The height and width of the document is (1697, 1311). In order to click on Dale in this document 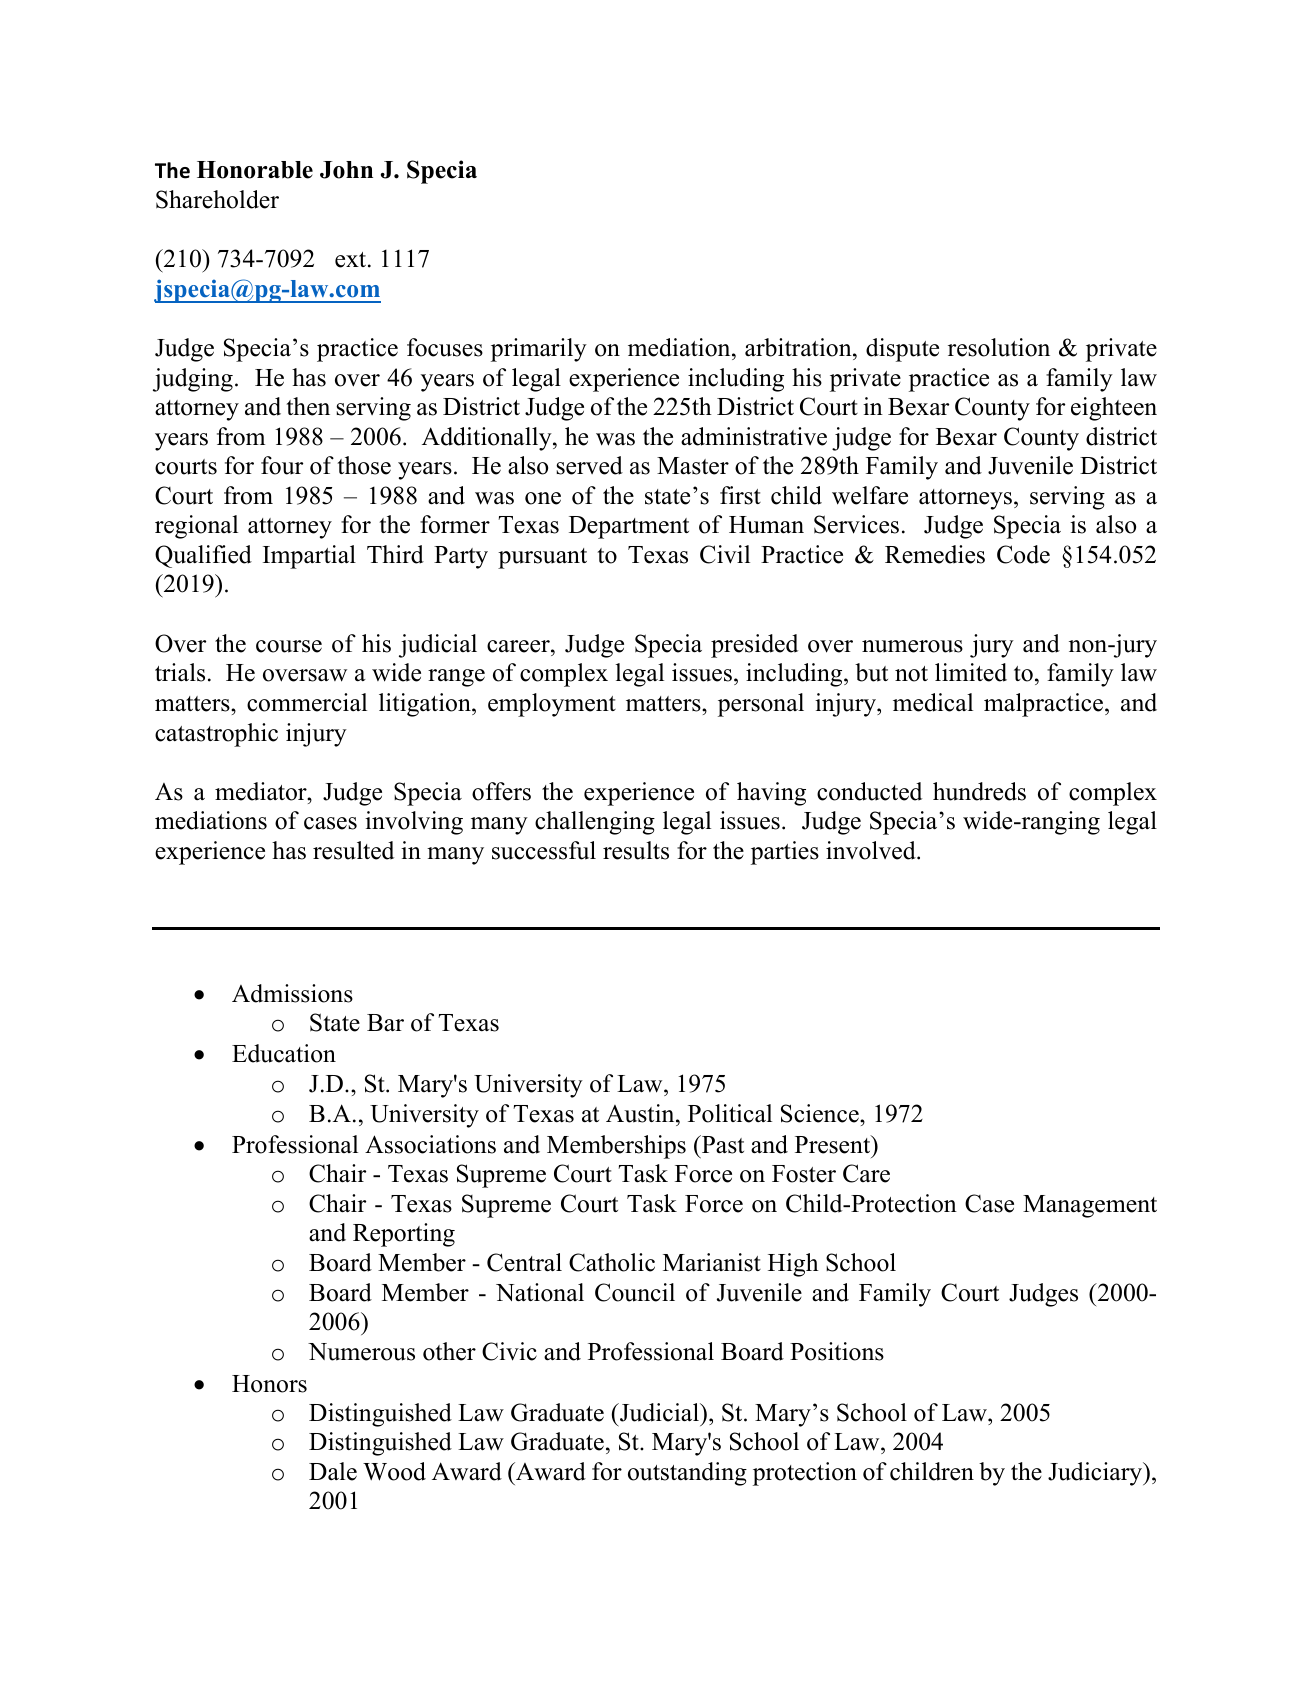, I will do `click(333, 1471)`.
